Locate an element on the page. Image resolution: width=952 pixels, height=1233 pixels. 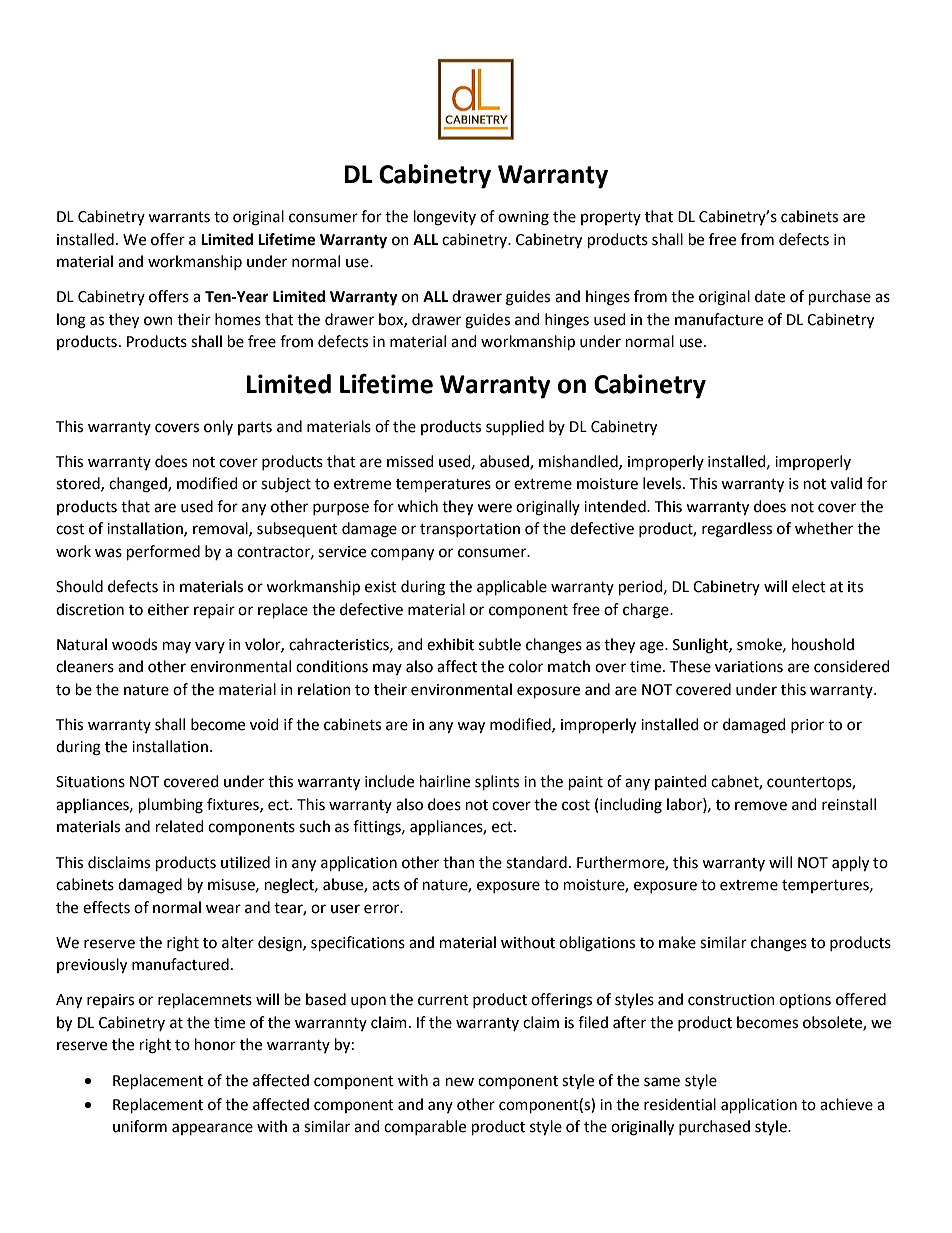
uniform is located at coordinates (140, 1126).
